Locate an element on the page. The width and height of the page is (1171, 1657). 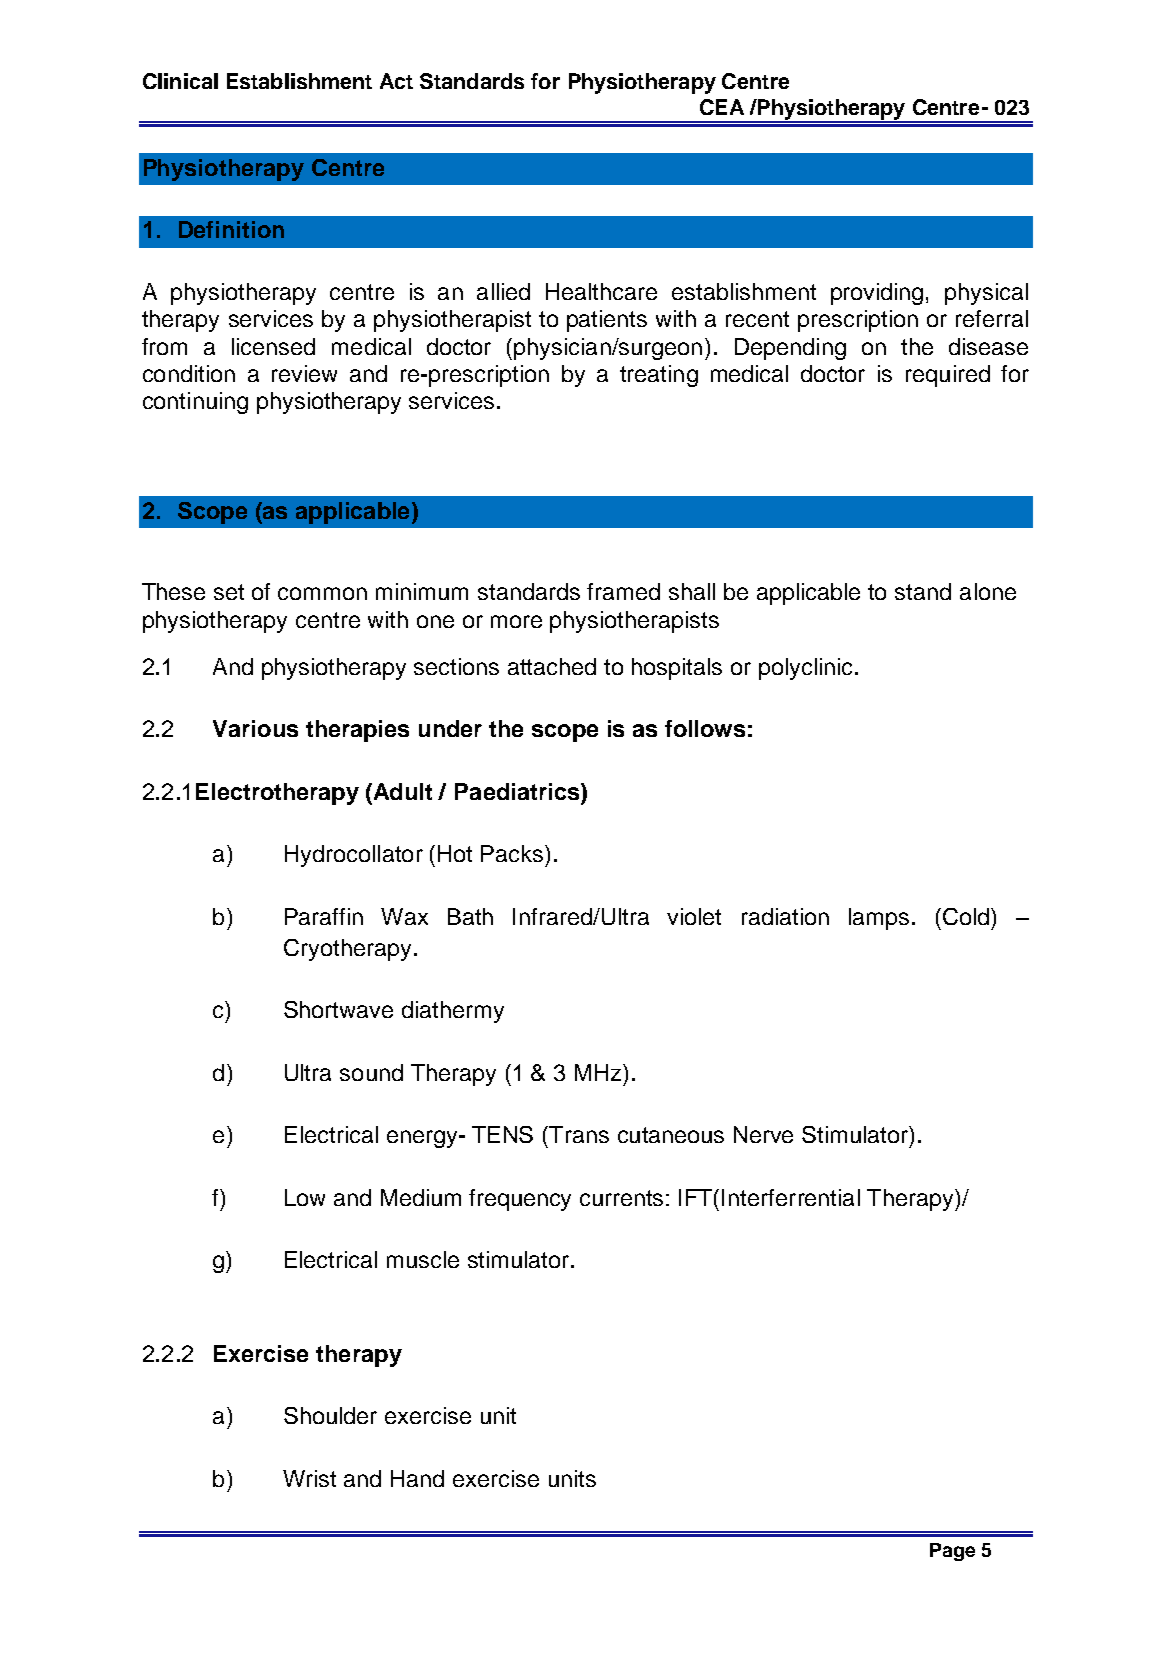
Trans is located at coordinates (578, 1134).
